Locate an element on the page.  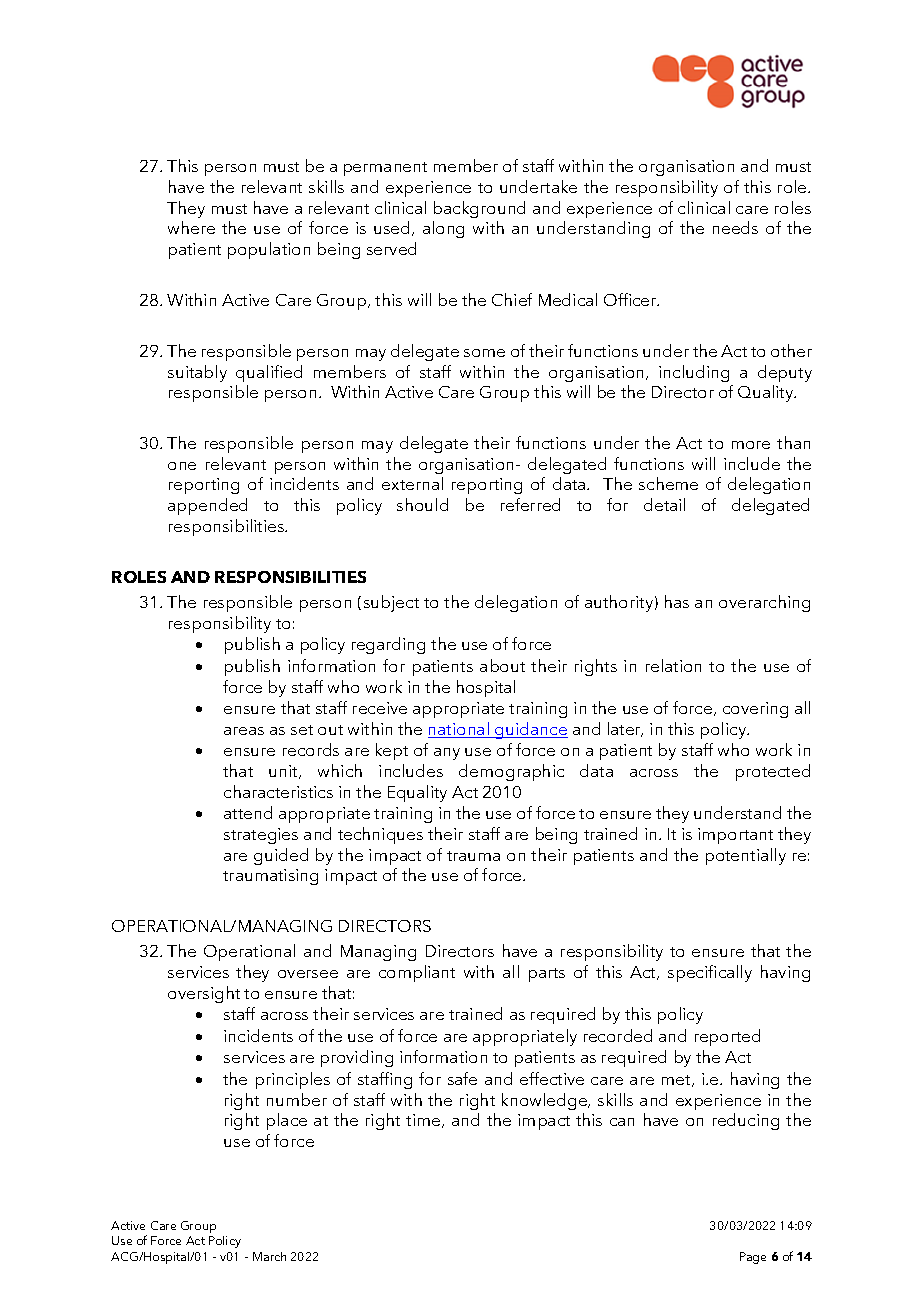
March is located at coordinates (269, 1256).
